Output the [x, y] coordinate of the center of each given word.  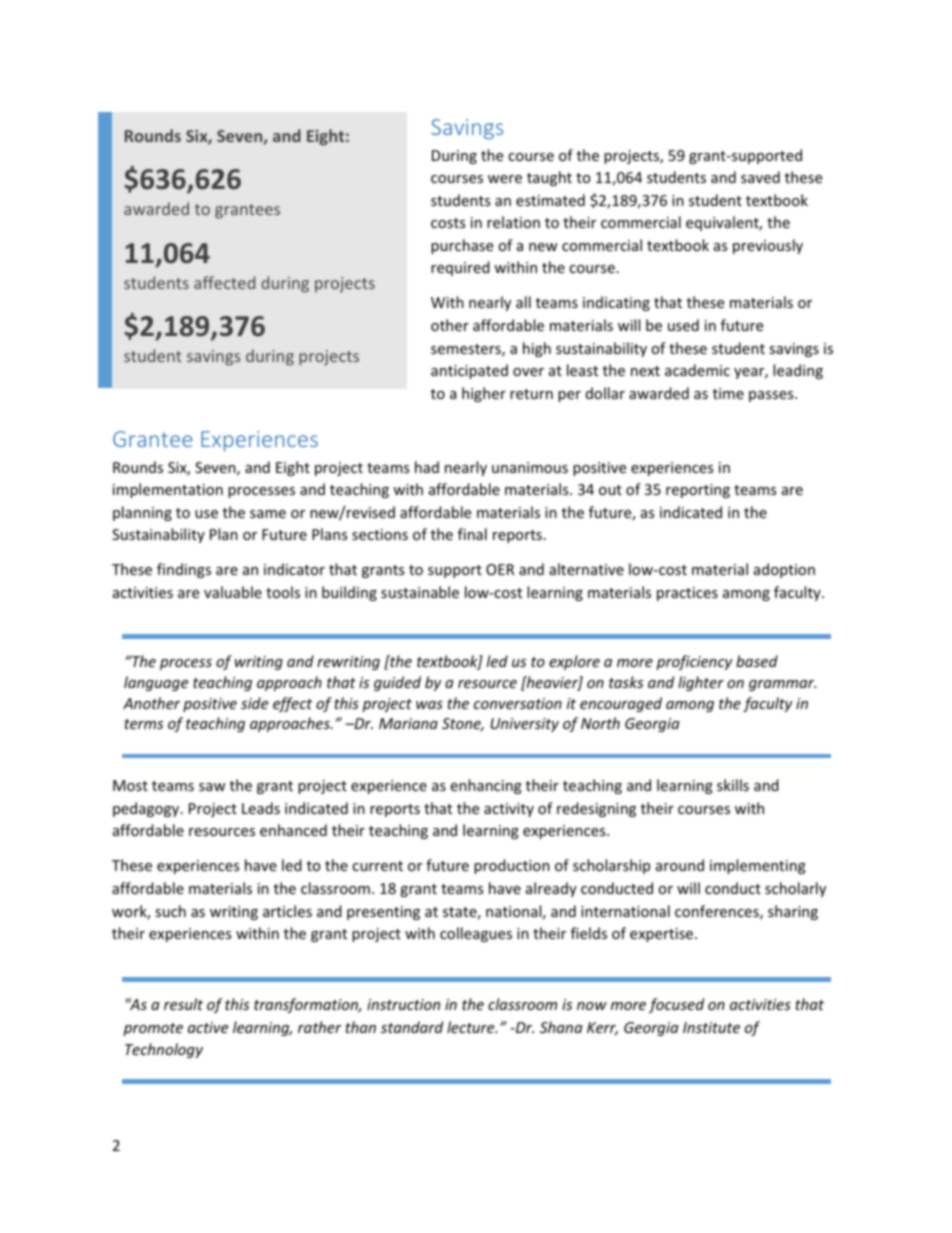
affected [224, 282]
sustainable [420, 592]
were [505, 179]
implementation [168, 490]
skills [733, 785]
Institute [711, 1027]
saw [212, 787]
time [728, 393]
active [208, 1027]
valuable [233, 592]
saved [760, 177]
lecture [472, 1027]
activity [509, 810]
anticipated [469, 371]
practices [687, 594]
